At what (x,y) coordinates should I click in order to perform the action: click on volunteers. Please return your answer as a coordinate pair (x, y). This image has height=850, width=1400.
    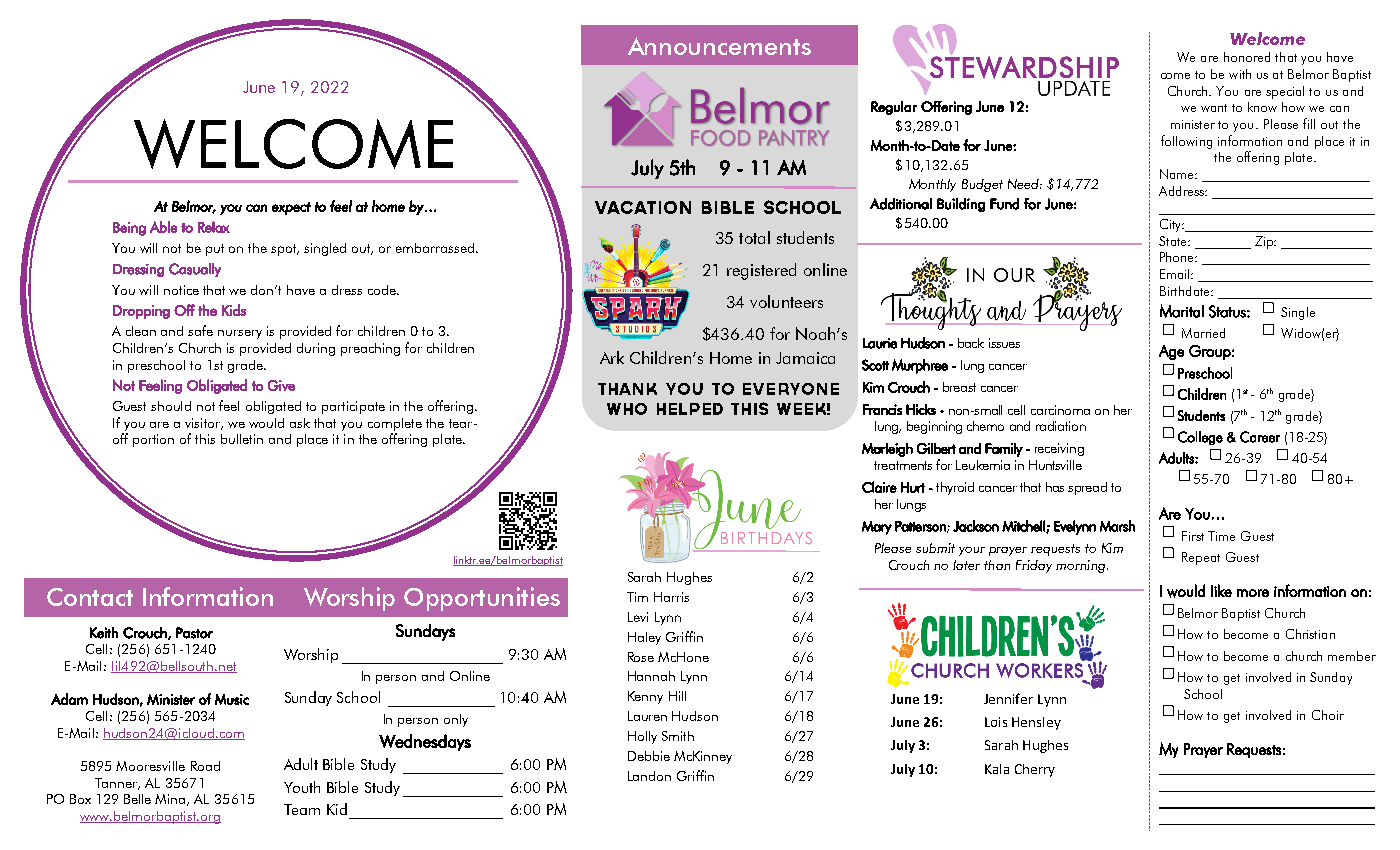
    Looking at the image, I should click on (786, 301).
